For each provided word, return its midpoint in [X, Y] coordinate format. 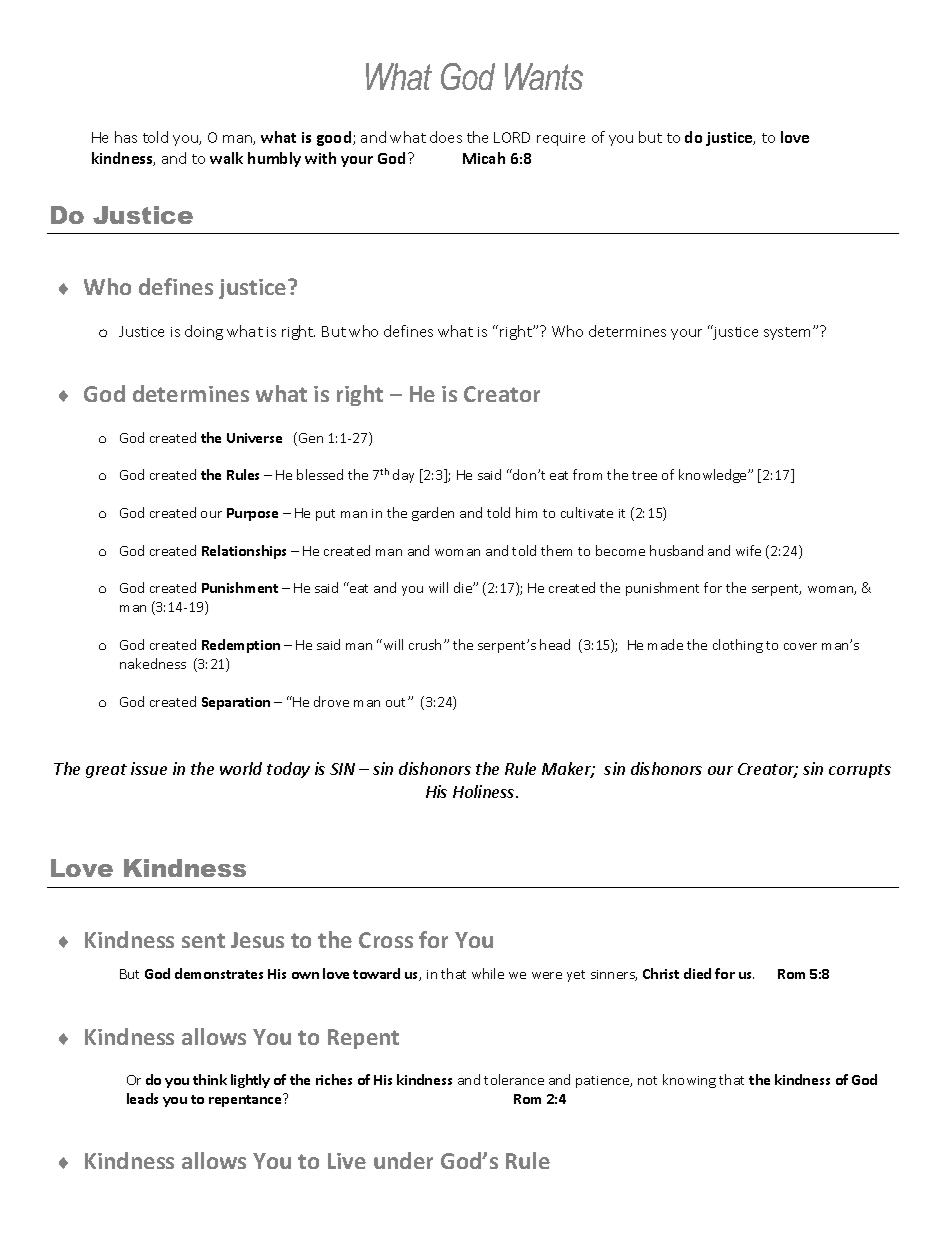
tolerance [514, 1079]
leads [142, 1098]
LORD [512, 137]
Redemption [241, 646]
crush [425, 644]
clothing [738, 646]
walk [226, 158]
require [561, 139]
